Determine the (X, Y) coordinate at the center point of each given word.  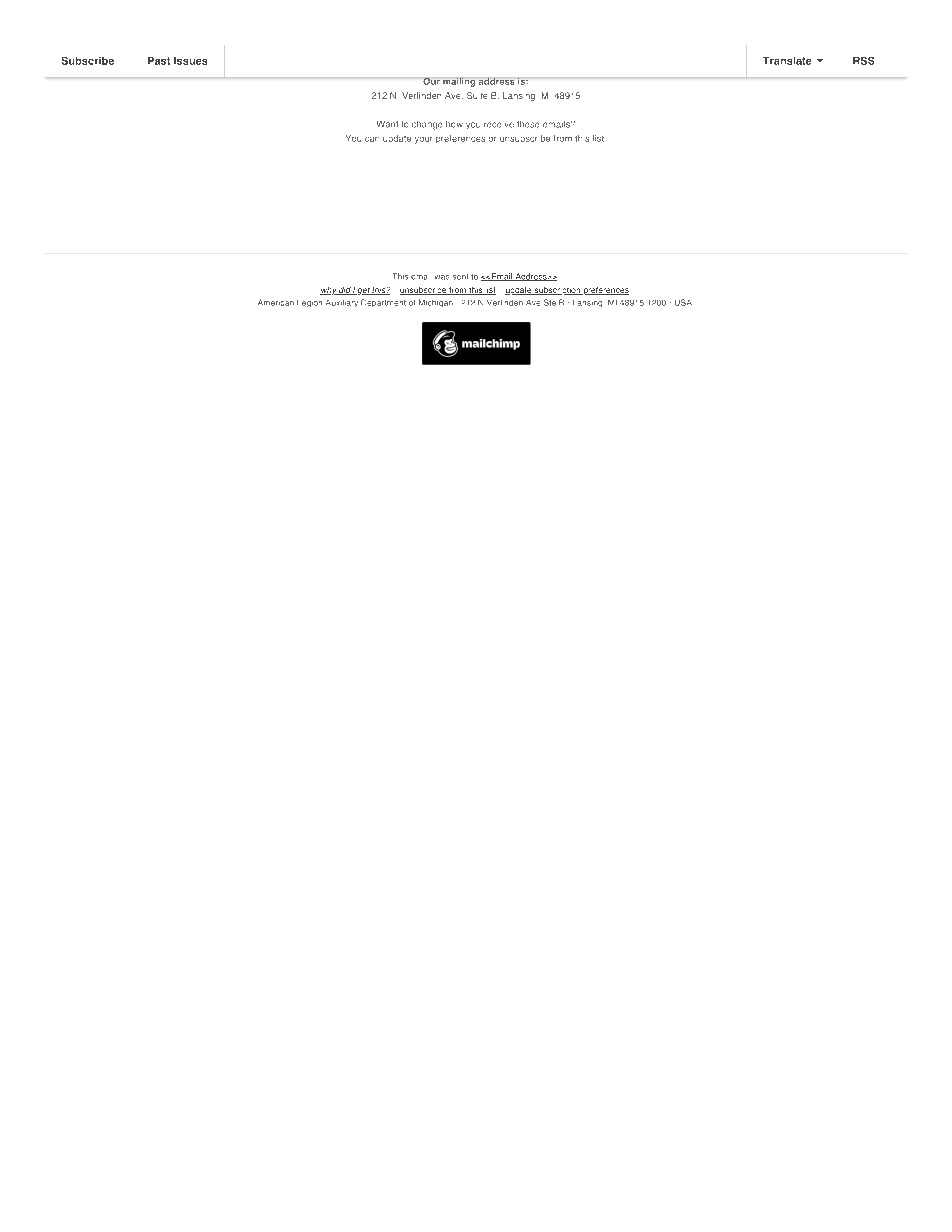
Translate (787, 61)
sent (460, 277)
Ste (550, 302)
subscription (557, 291)
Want (387, 124)
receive (499, 125)
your (423, 140)
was (442, 277)
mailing (459, 82)
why (329, 291)
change (427, 125)
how (454, 124)
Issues (190, 61)
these (528, 124)
